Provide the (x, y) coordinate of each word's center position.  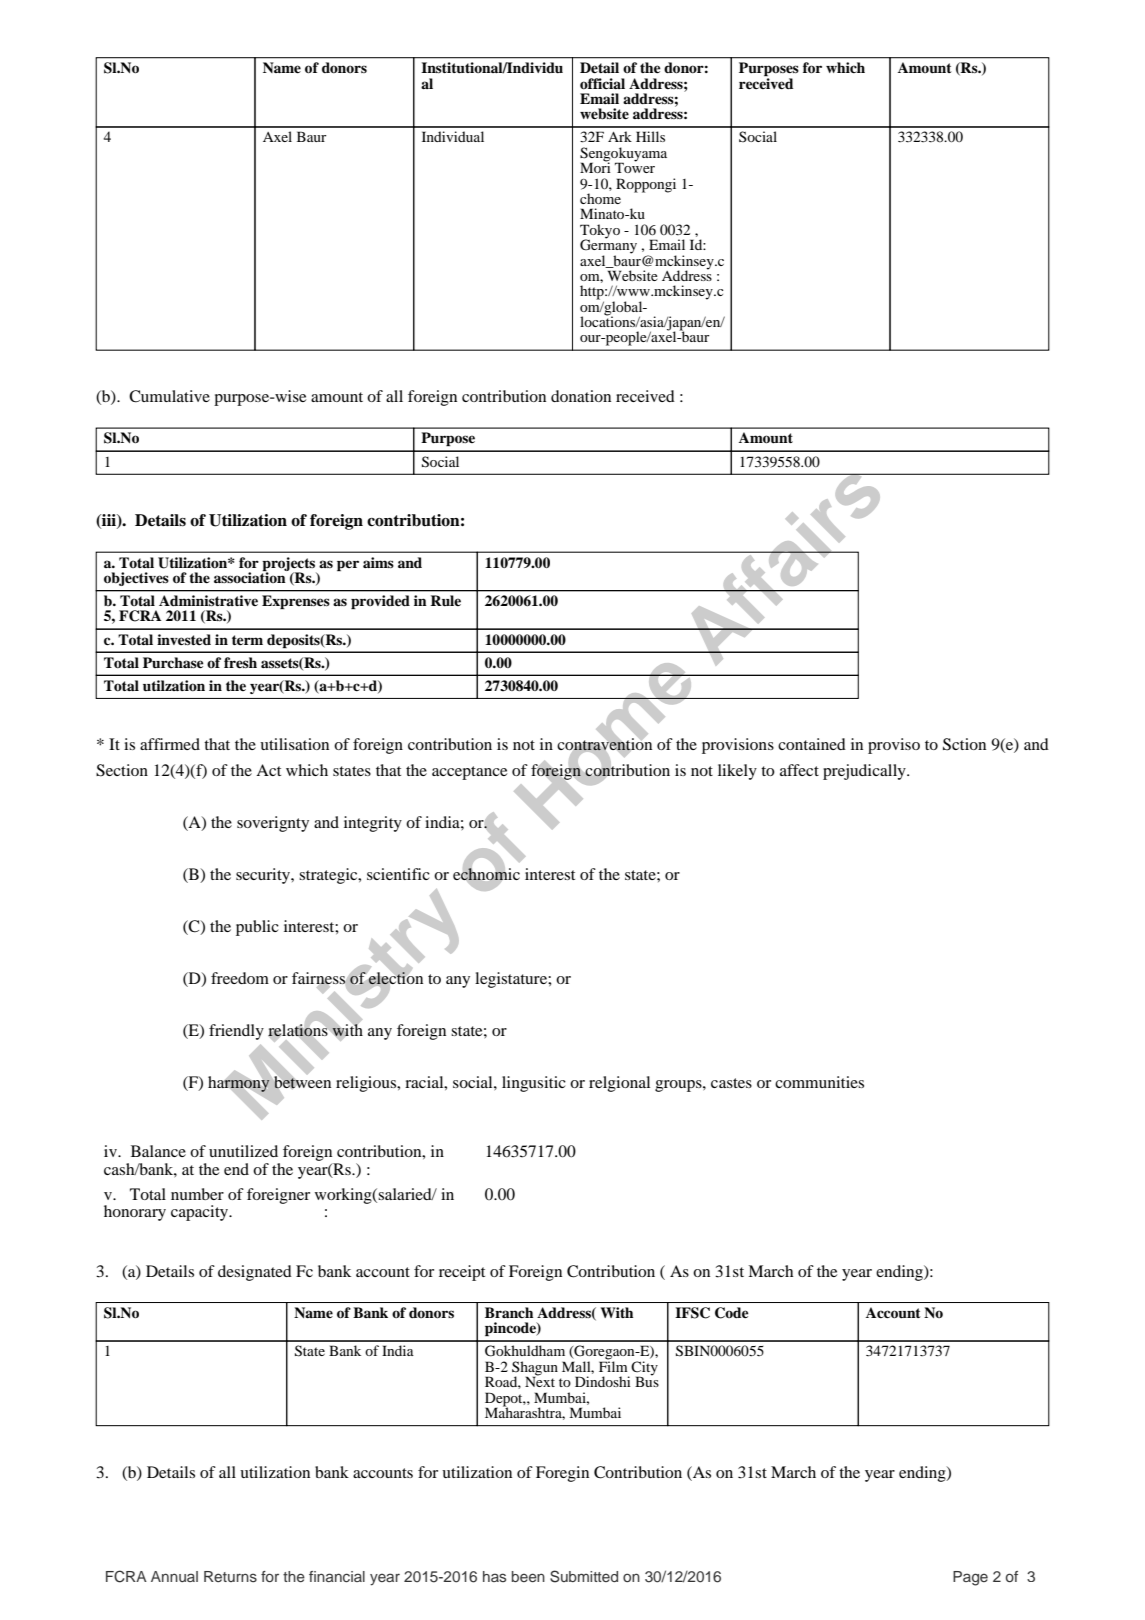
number (197, 1194)
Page (970, 1578)
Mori (595, 166)
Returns (230, 1576)
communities (819, 1082)
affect (799, 770)
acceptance (469, 773)
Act (268, 770)
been (528, 1576)
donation (581, 396)
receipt (462, 1273)
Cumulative (169, 396)
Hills (650, 136)
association (251, 576)
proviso (894, 746)
